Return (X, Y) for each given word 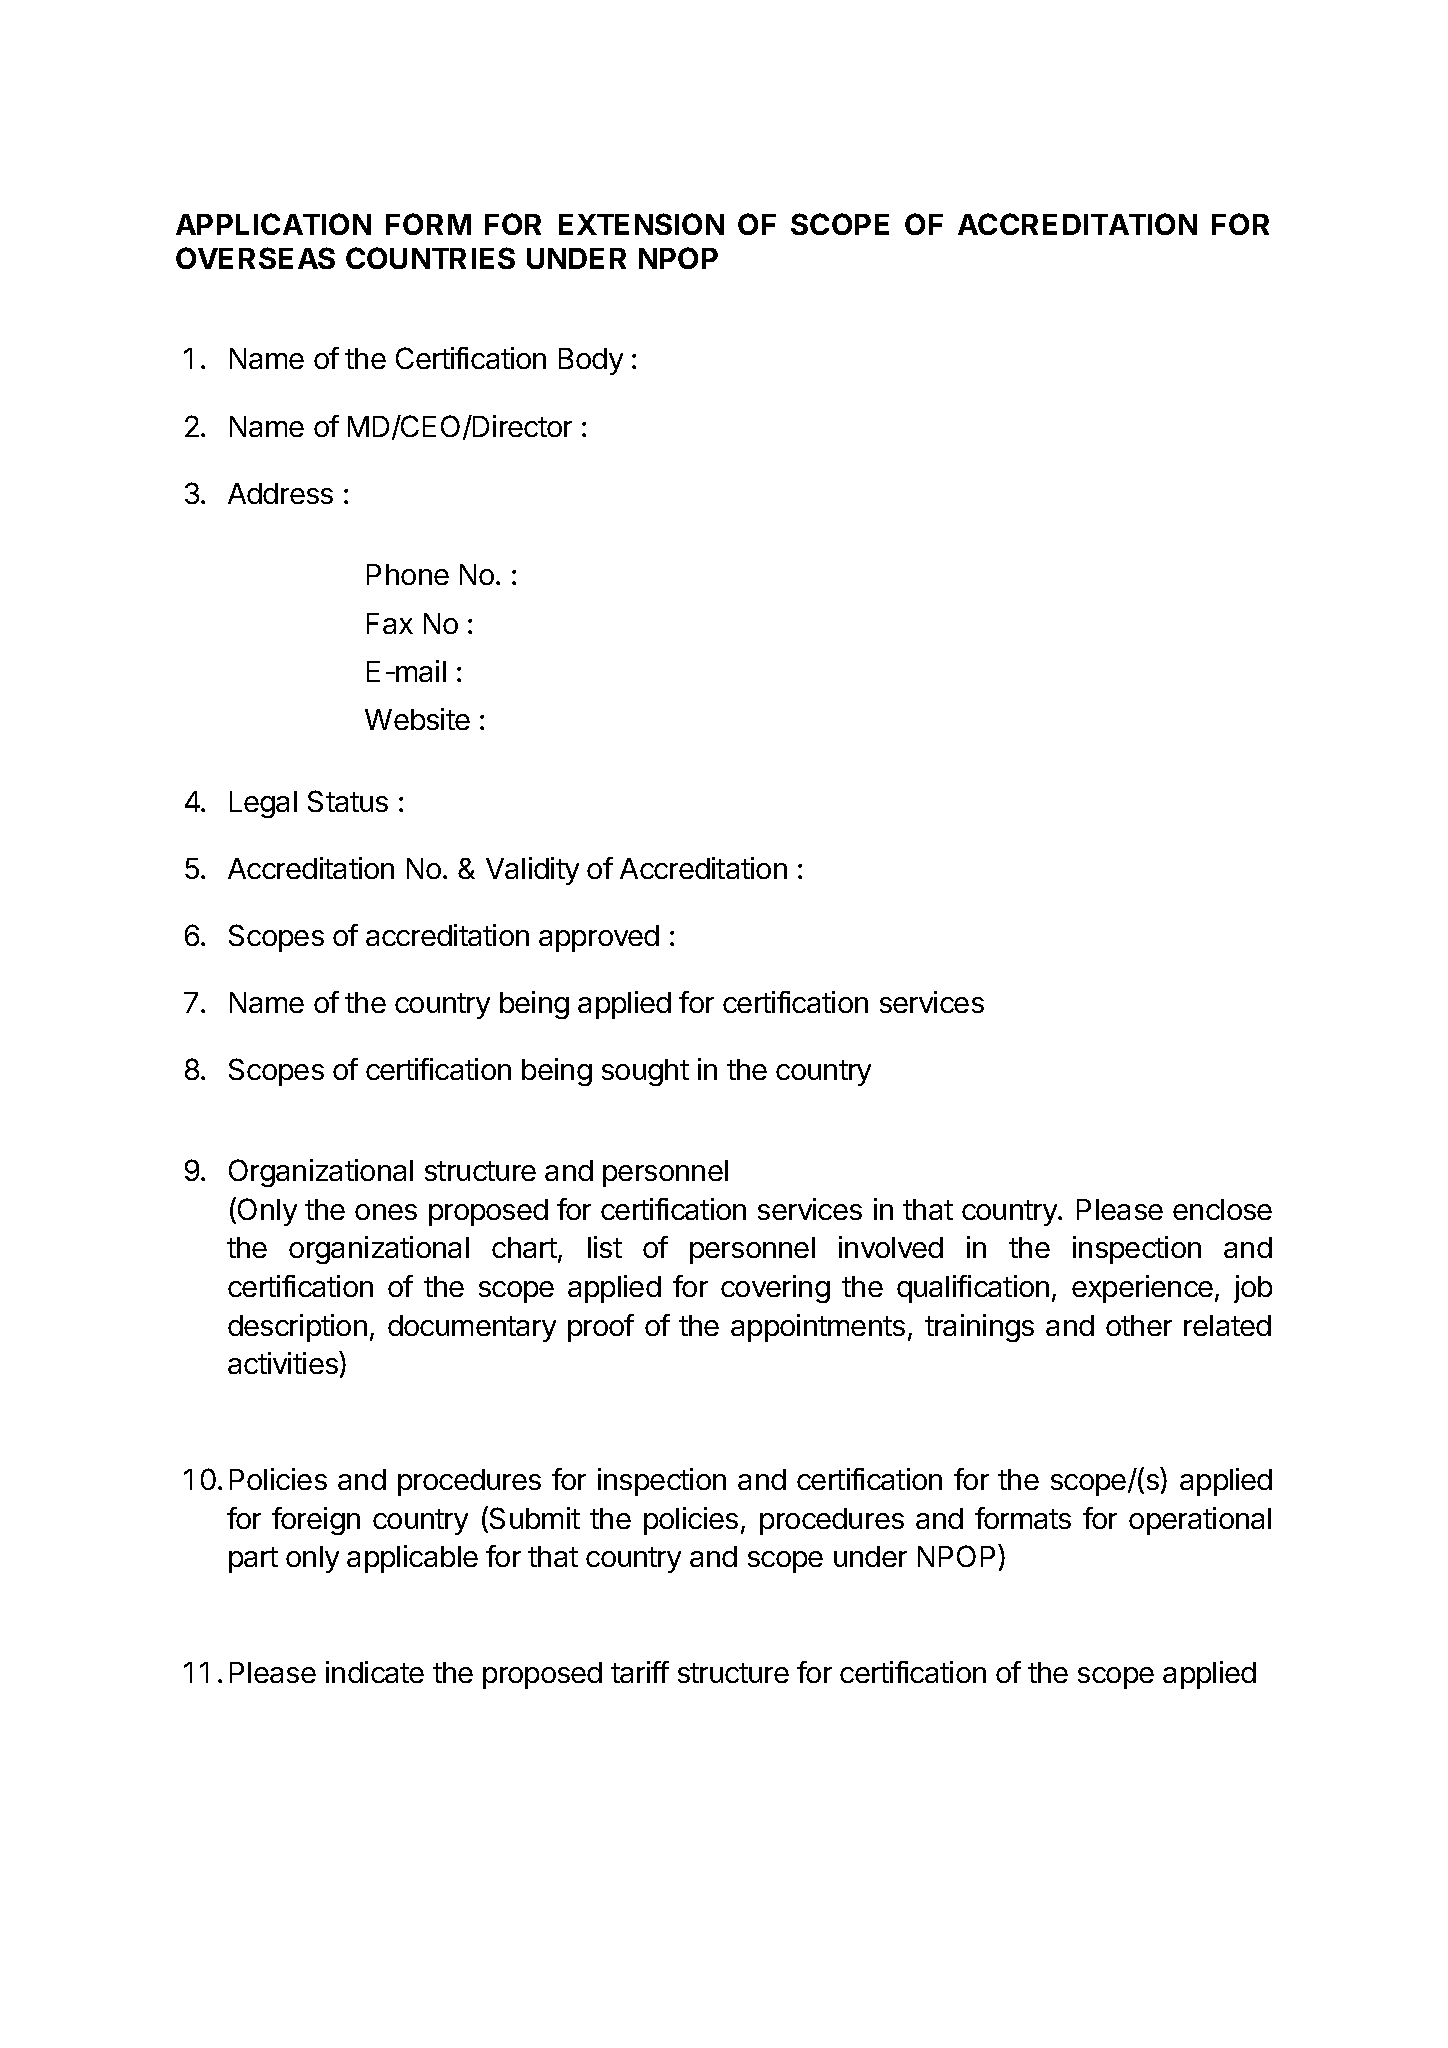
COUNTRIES (430, 258)
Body (591, 361)
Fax (390, 623)
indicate (375, 1672)
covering (775, 1289)
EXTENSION (641, 224)
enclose (1222, 1209)
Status (348, 801)
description (297, 1328)
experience (1142, 1289)
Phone (408, 574)
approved (599, 938)
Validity (532, 871)
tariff (640, 1672)
